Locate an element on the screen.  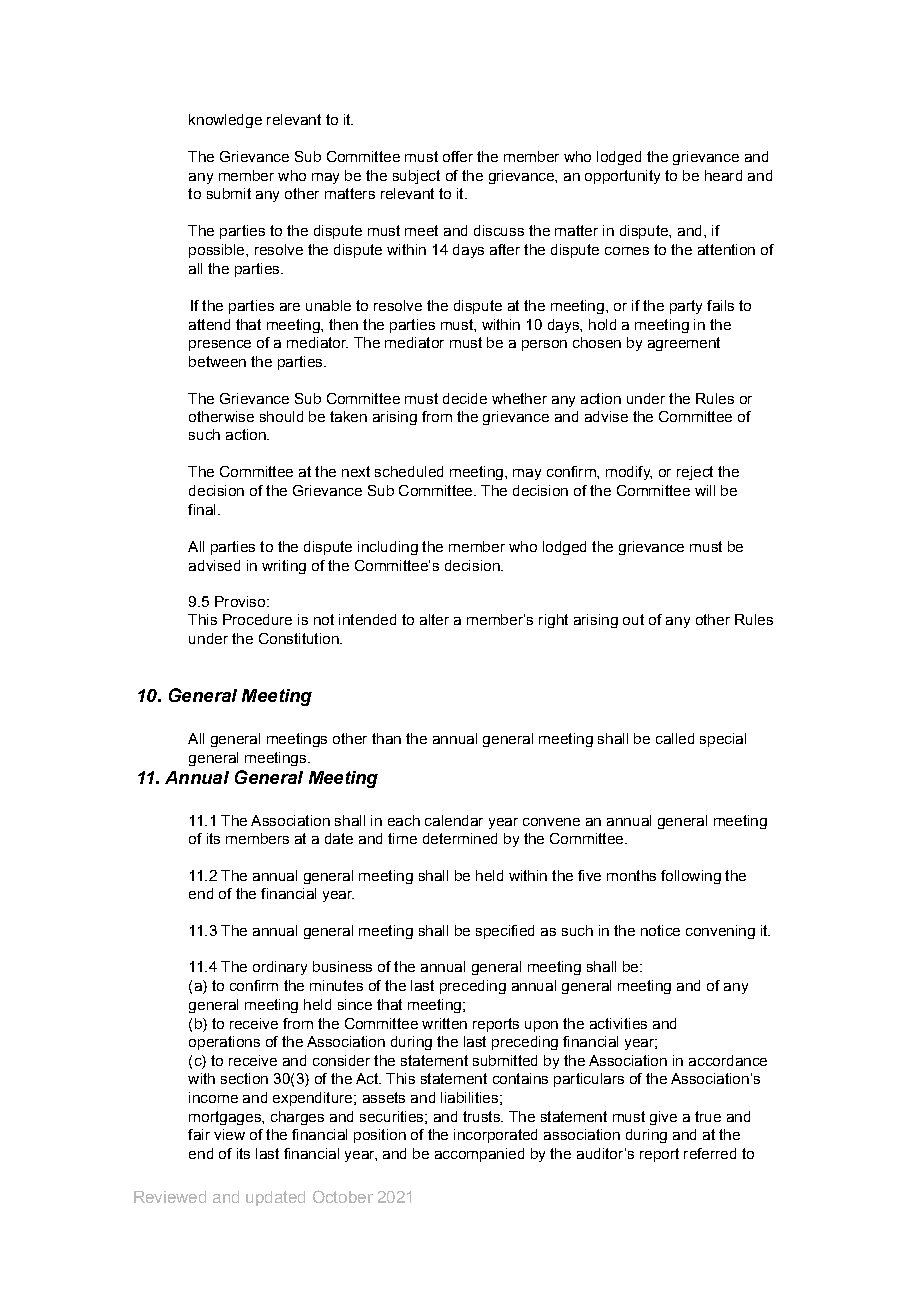
offer is located at coordinates (458, 156).
